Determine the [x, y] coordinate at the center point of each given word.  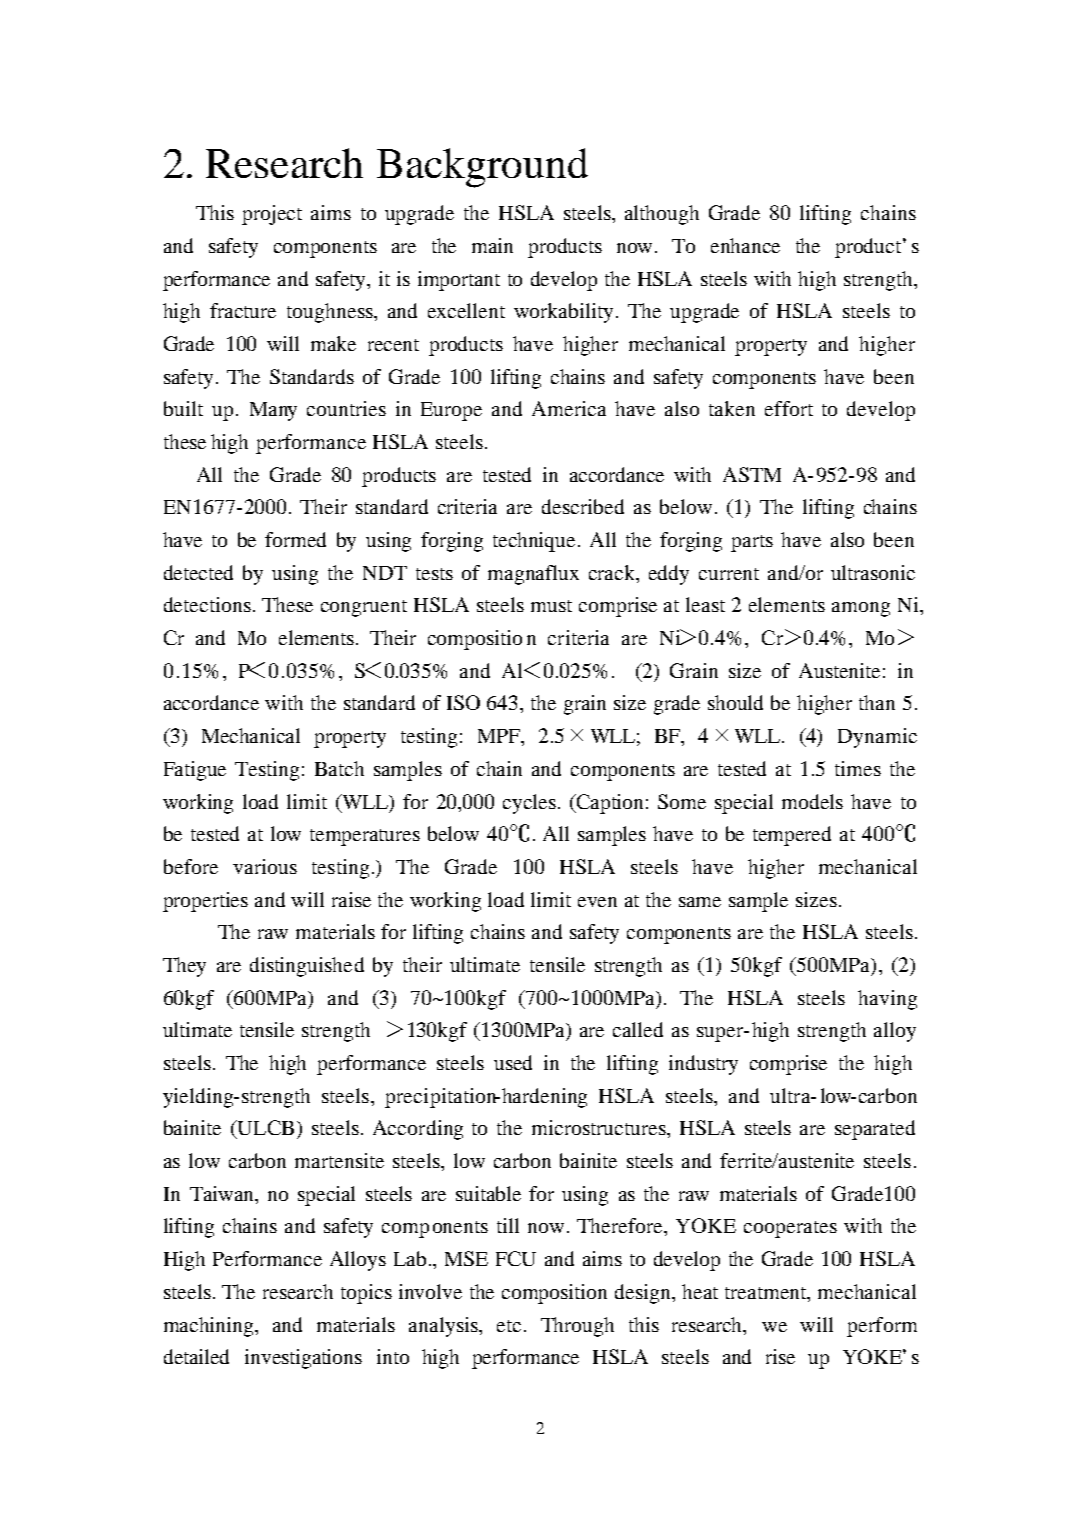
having [887, 1000]
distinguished [307, 967]
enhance [745, 245]
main [492, 245]
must [551, 606]
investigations [303, 1359]
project [272, 215]
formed [295, 539]
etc [509, 1326]
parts [752, 543]
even [597, 902]
